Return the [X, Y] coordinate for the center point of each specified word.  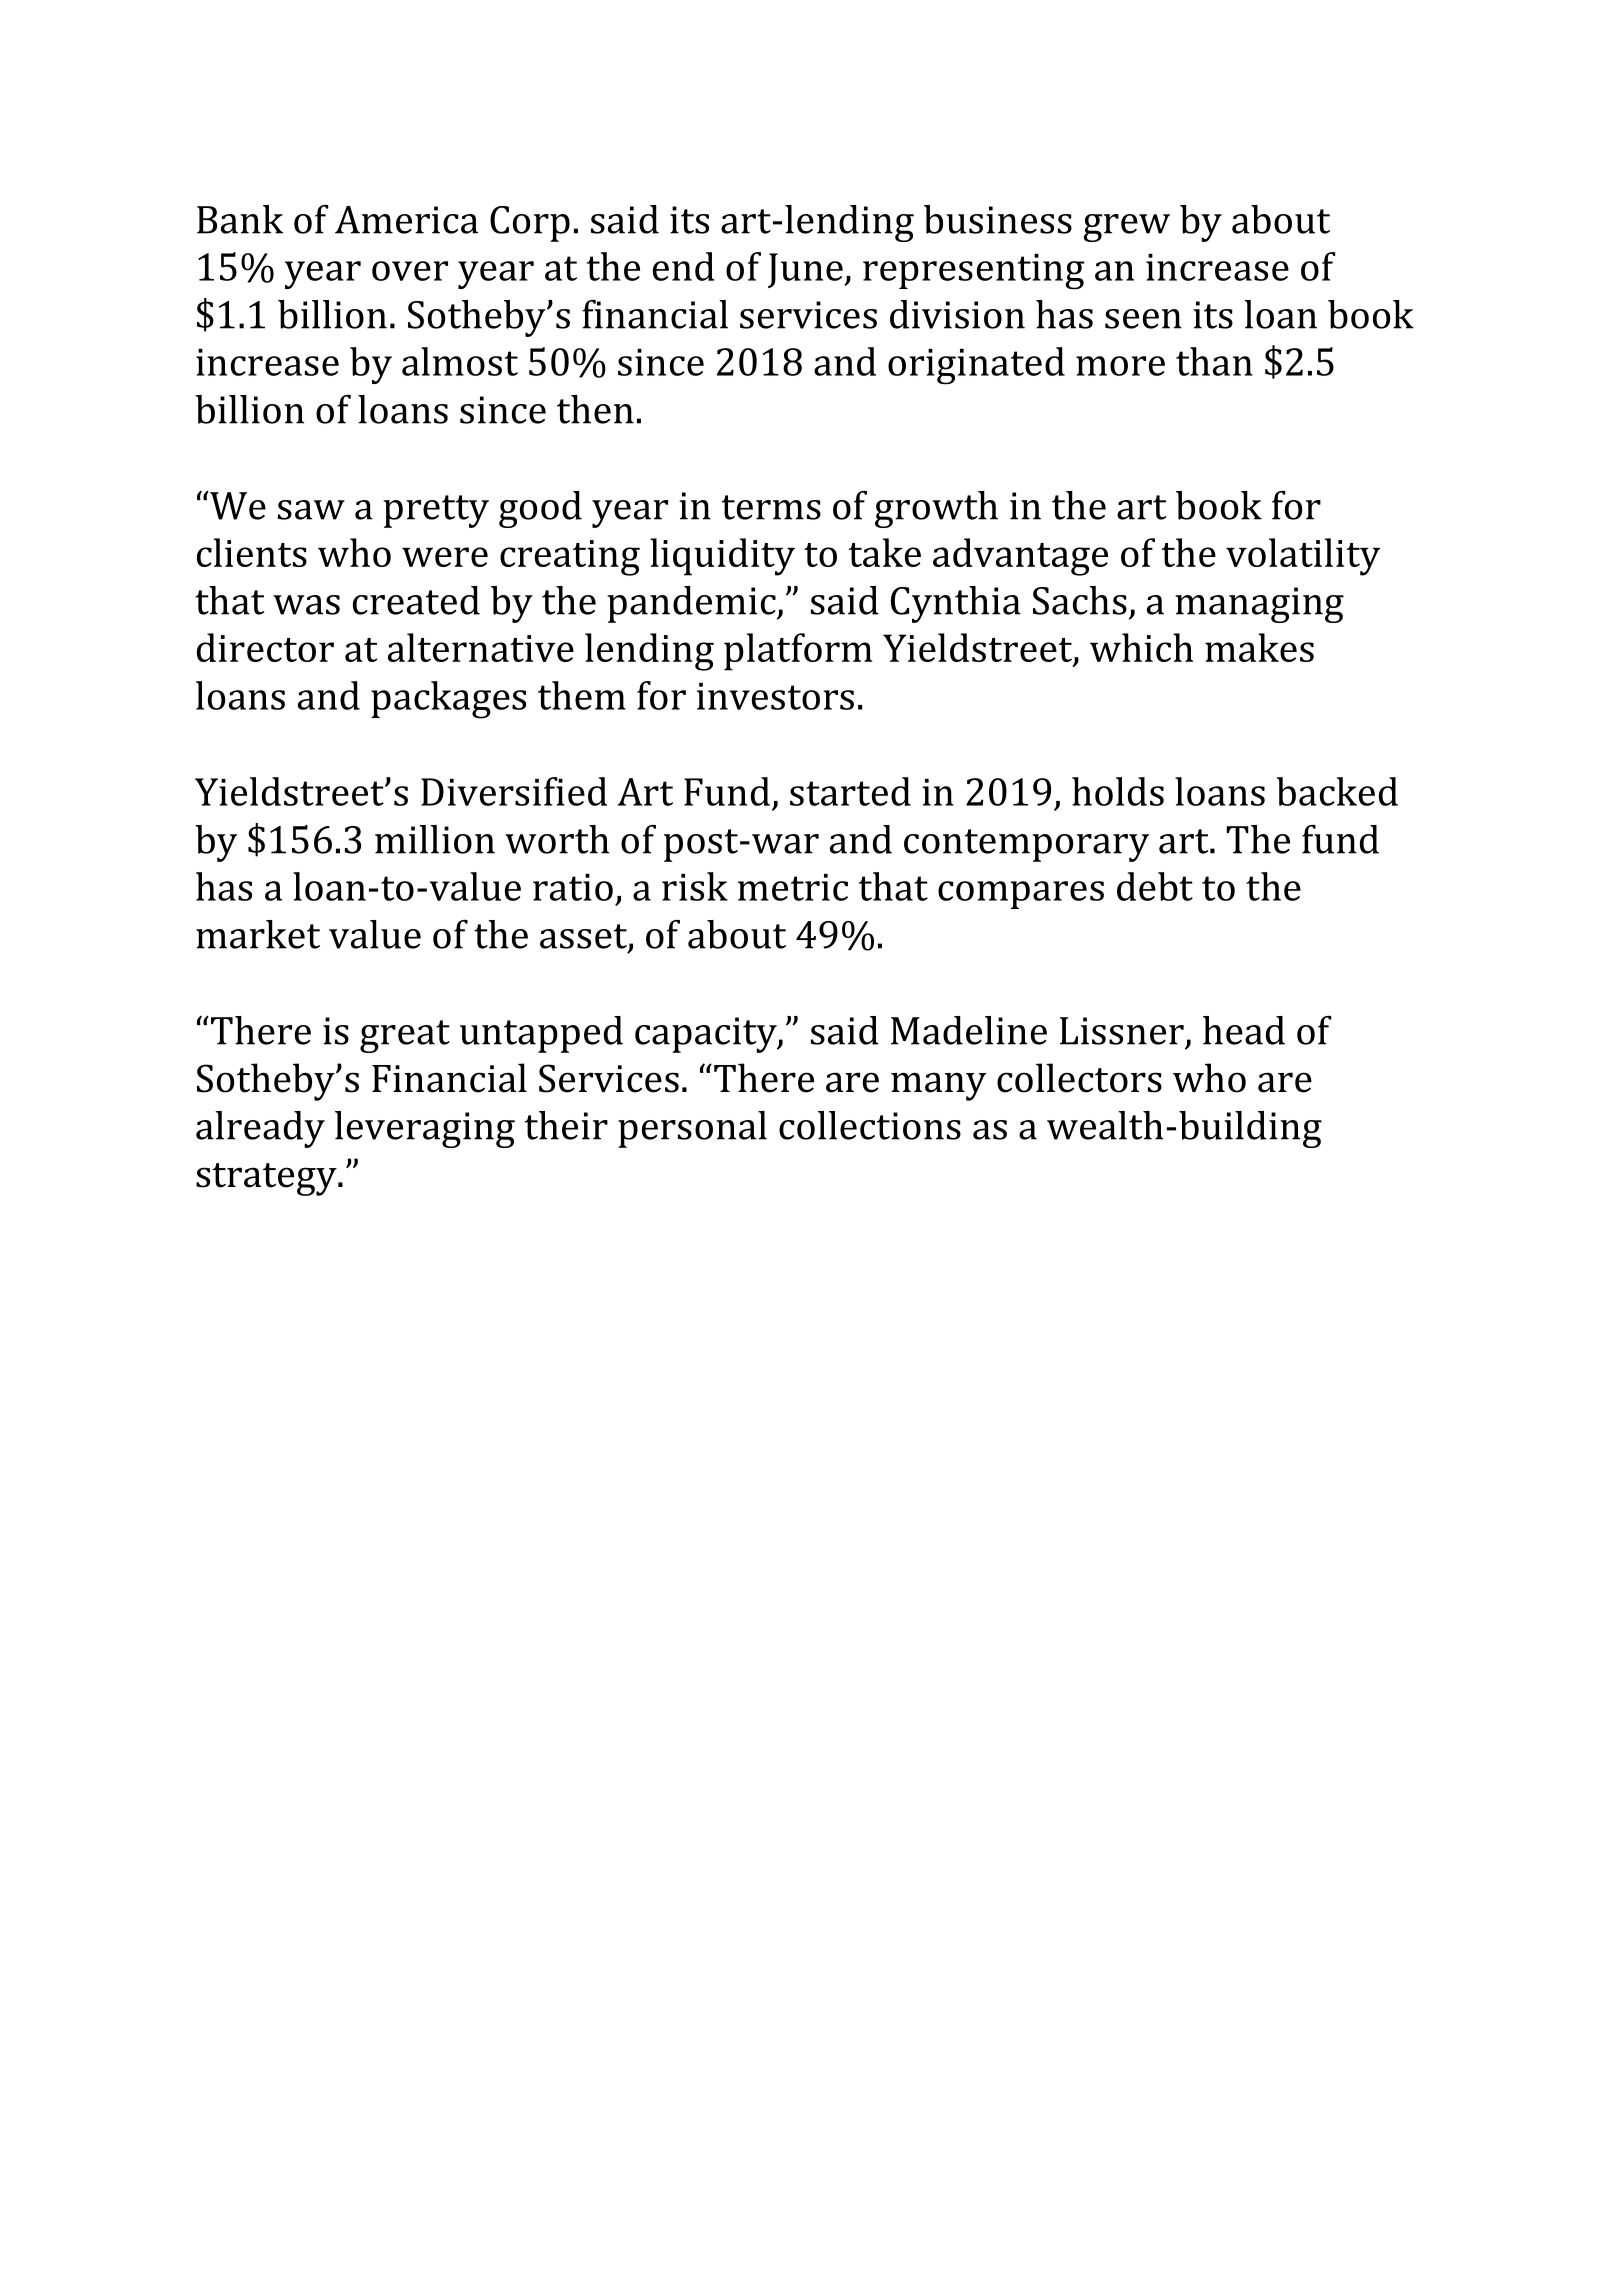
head [1244, 1030]
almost [460, 361]
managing [1259, 605]
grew [1126, 228]
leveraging [425, 1129]
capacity [707, 1035]
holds [1118, 791]
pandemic [692, 604]
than [1214, 361]
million [435, 839]
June [806, 270]
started [850, 791]
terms [771, 507]
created [416, 600]
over [410, 271]
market [258, 934]
